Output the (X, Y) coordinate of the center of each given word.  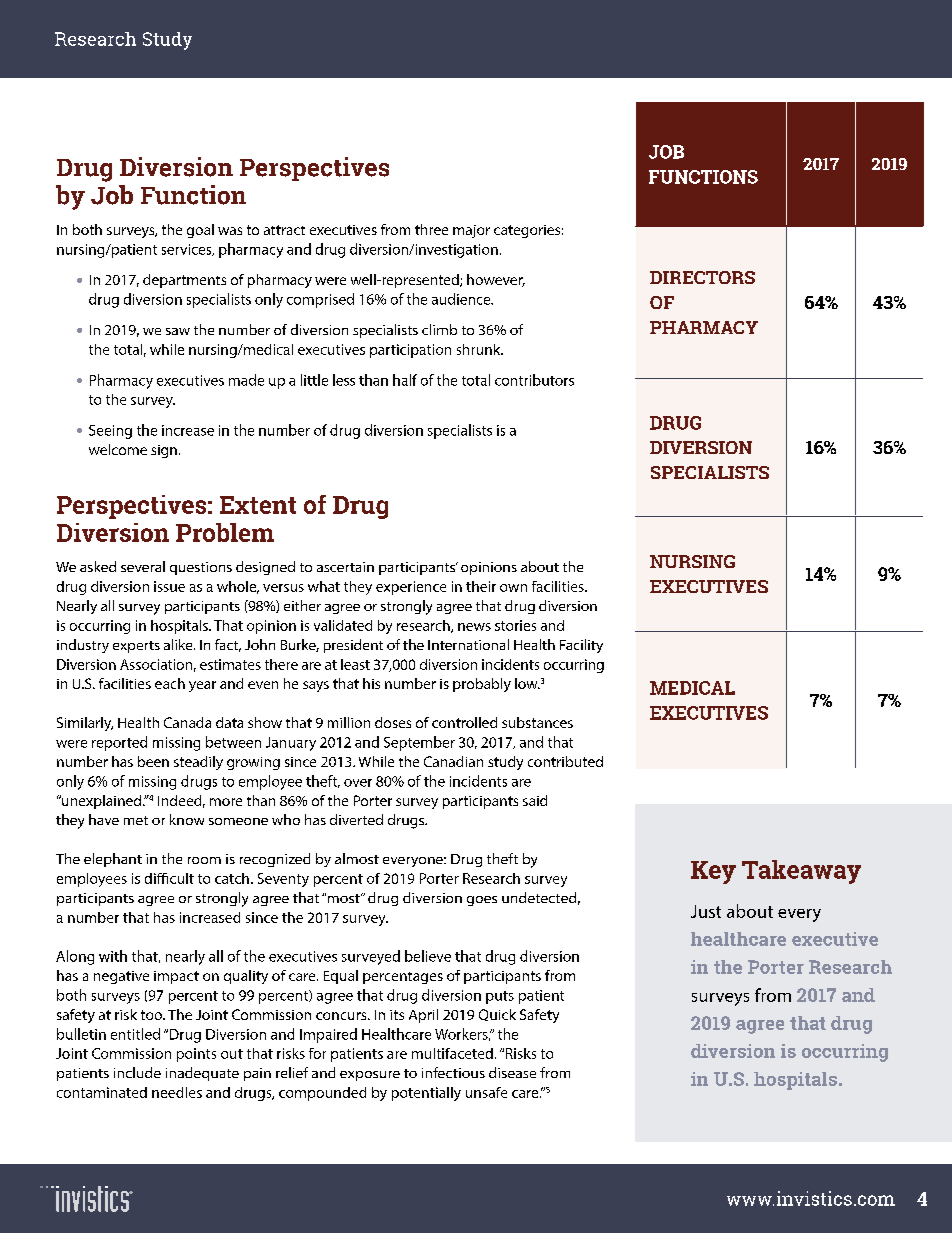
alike (179, 644)
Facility (581, 646)
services (188, 250)
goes (482, 901)
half (405, 380)
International (468, 644)
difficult (169, 878)
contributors (534, 380)
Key (713, 872)
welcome (118, 449)
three (431, 229)
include (137, 1072)
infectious (453, 1072)
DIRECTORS (702, 277)
